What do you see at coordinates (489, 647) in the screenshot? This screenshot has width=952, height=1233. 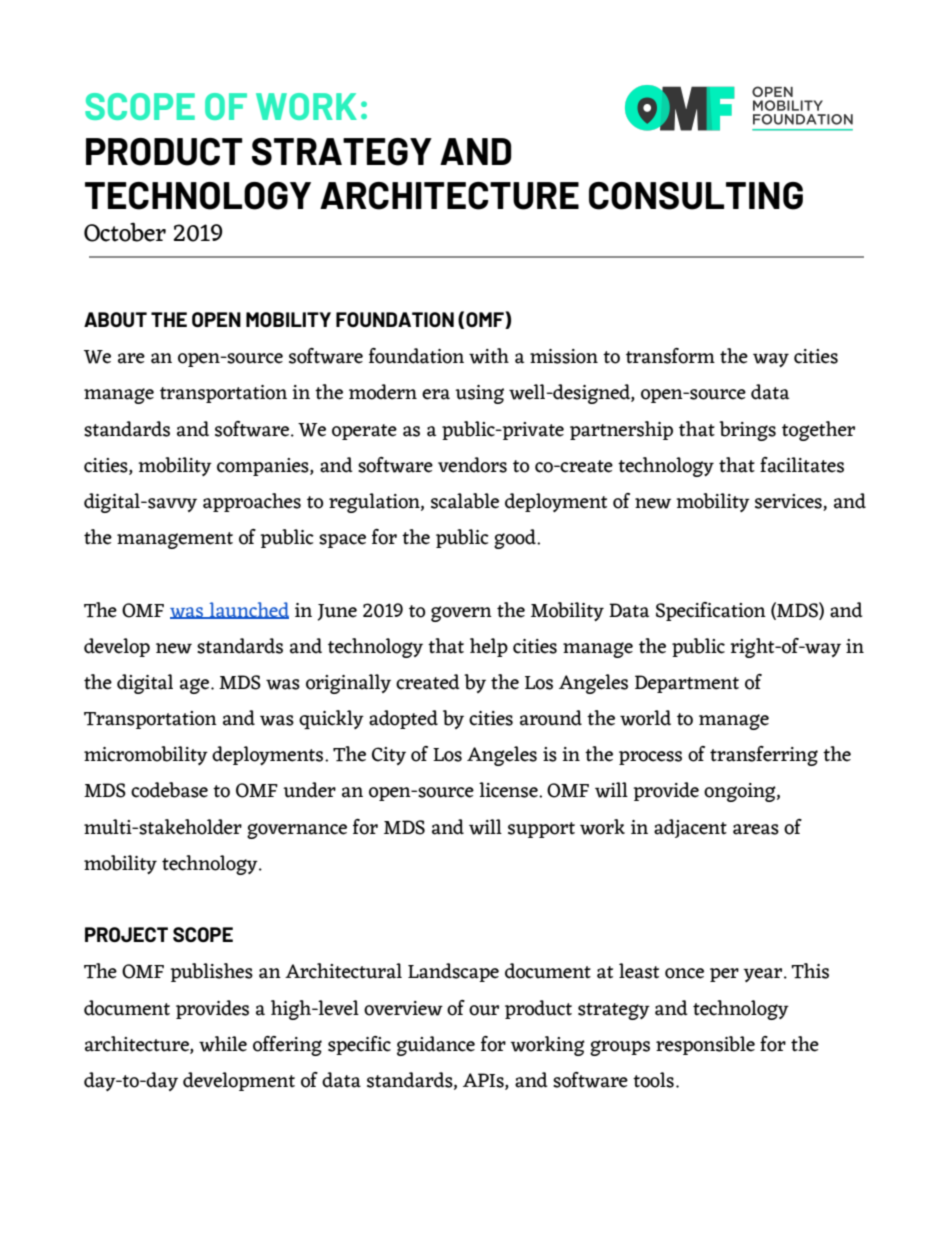 I see `help` at bounding box center [489, 647].
